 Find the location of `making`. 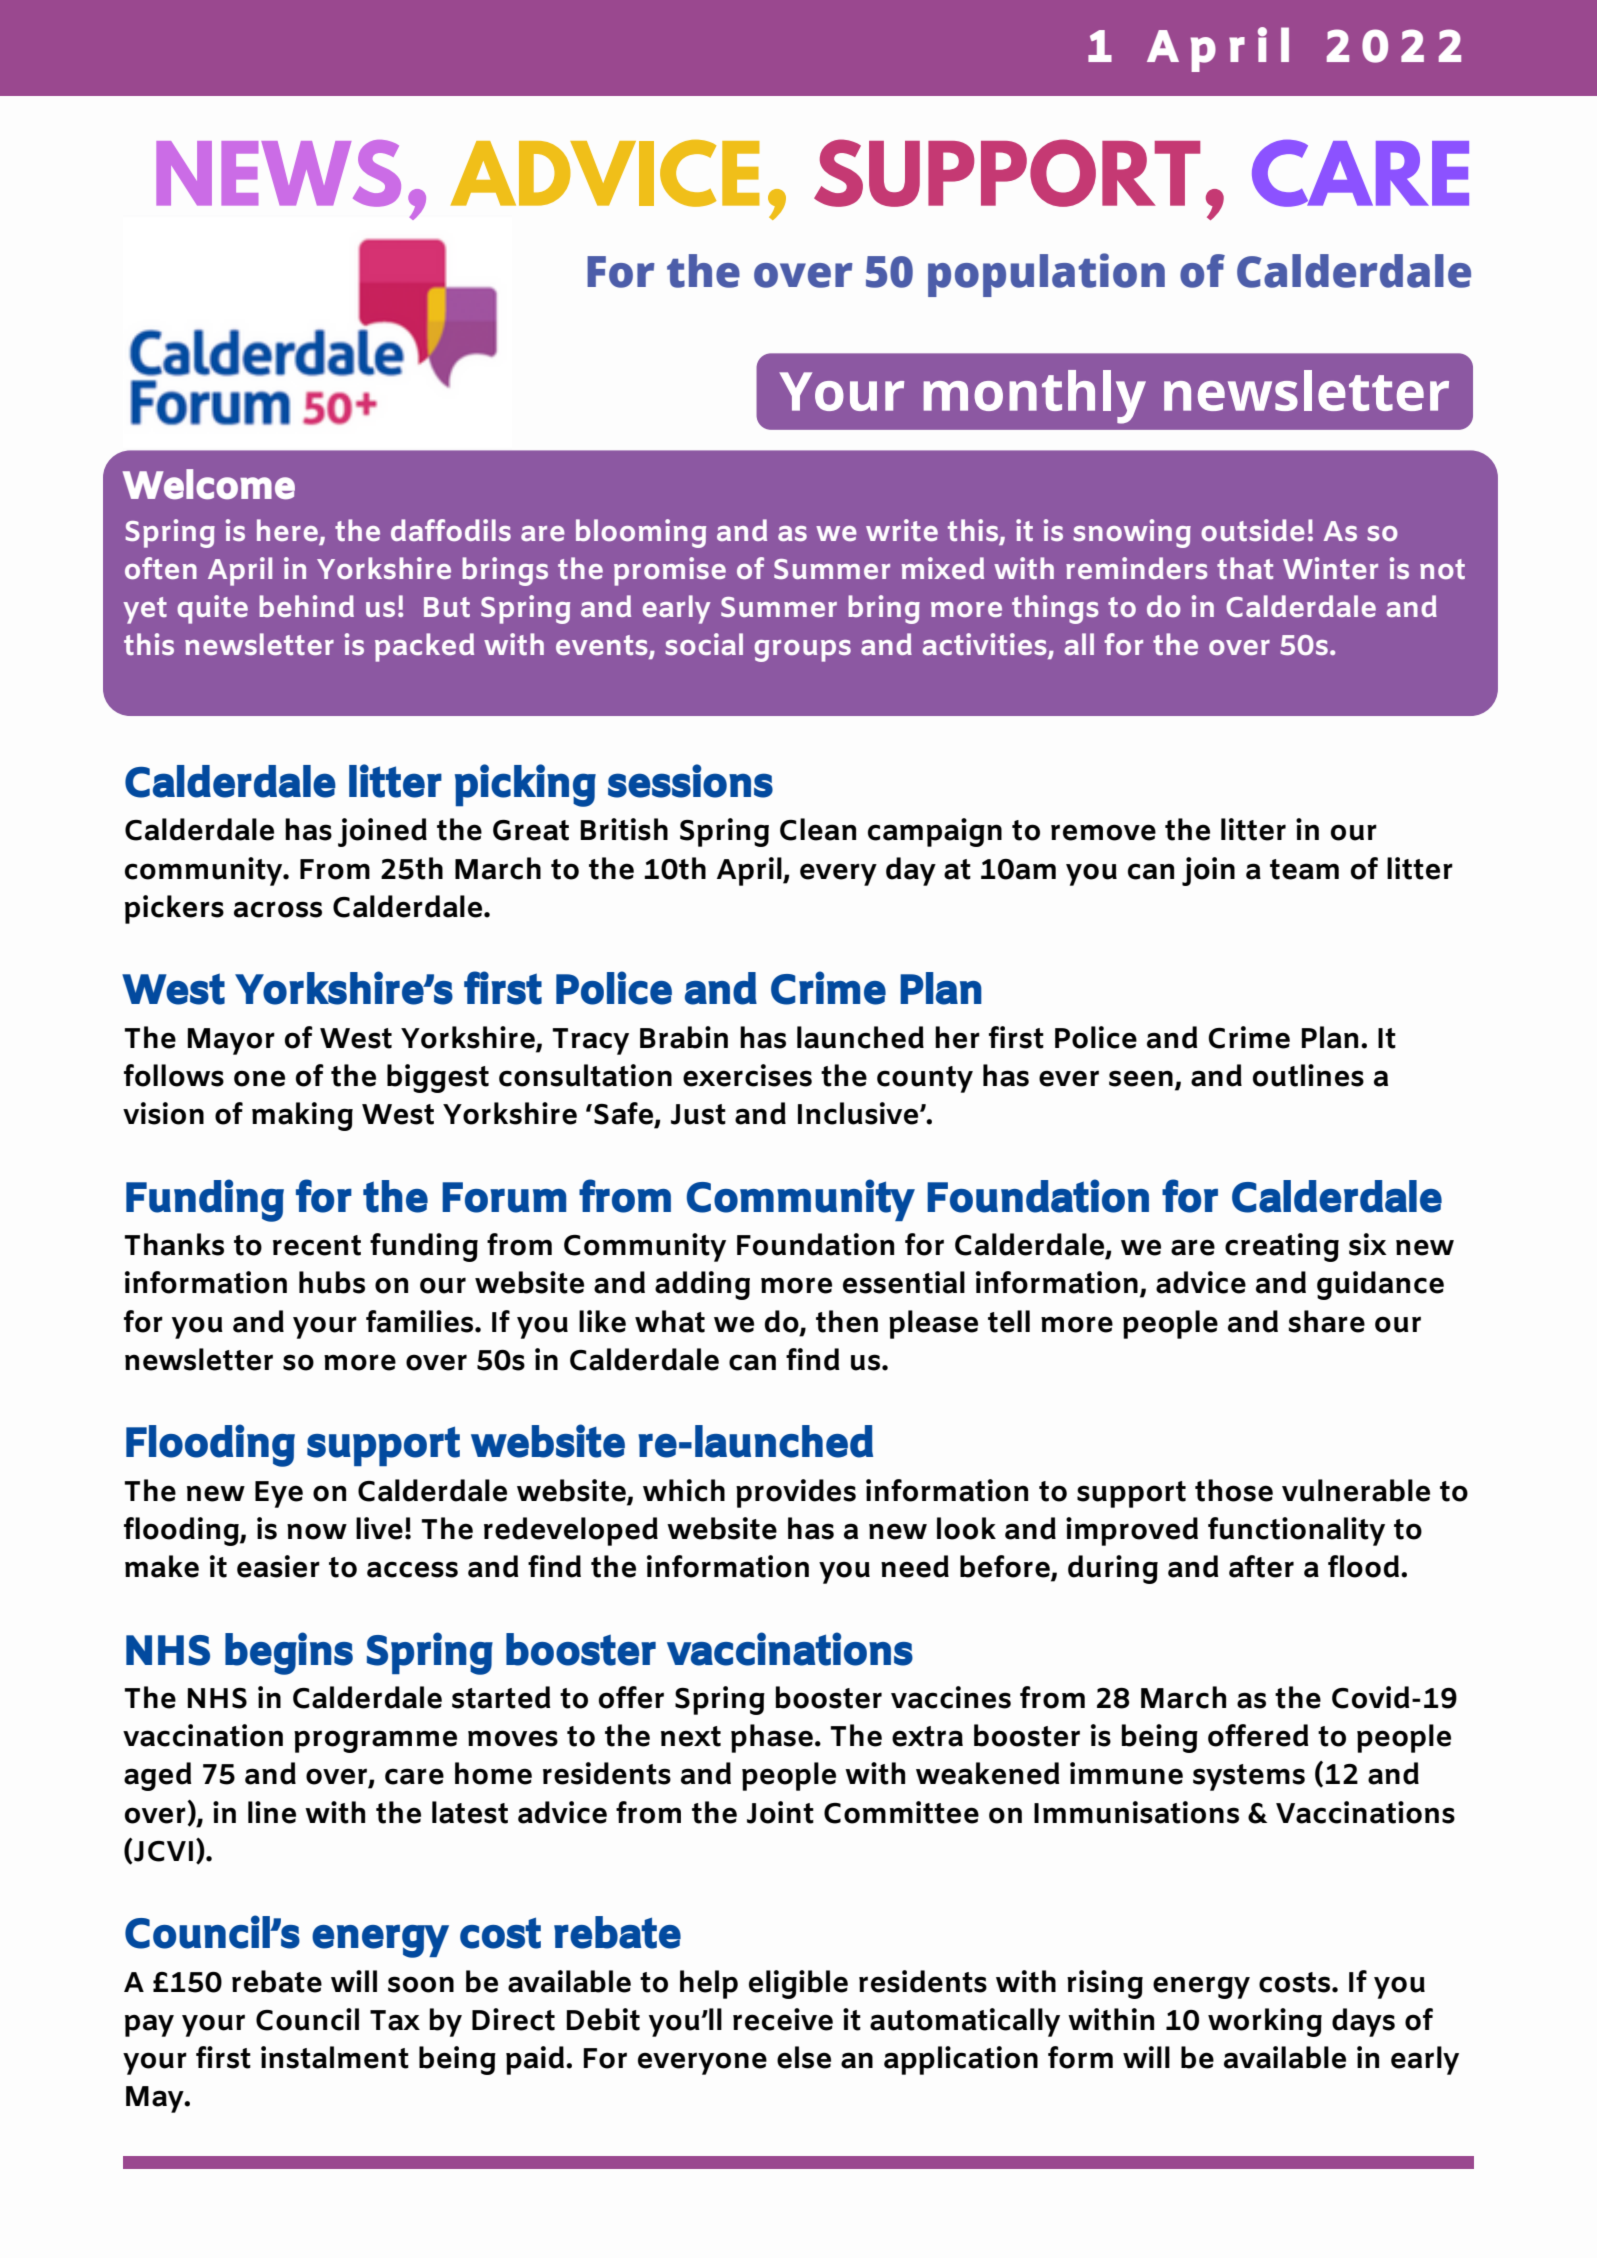

making is located at coordinates (302, 1116).
